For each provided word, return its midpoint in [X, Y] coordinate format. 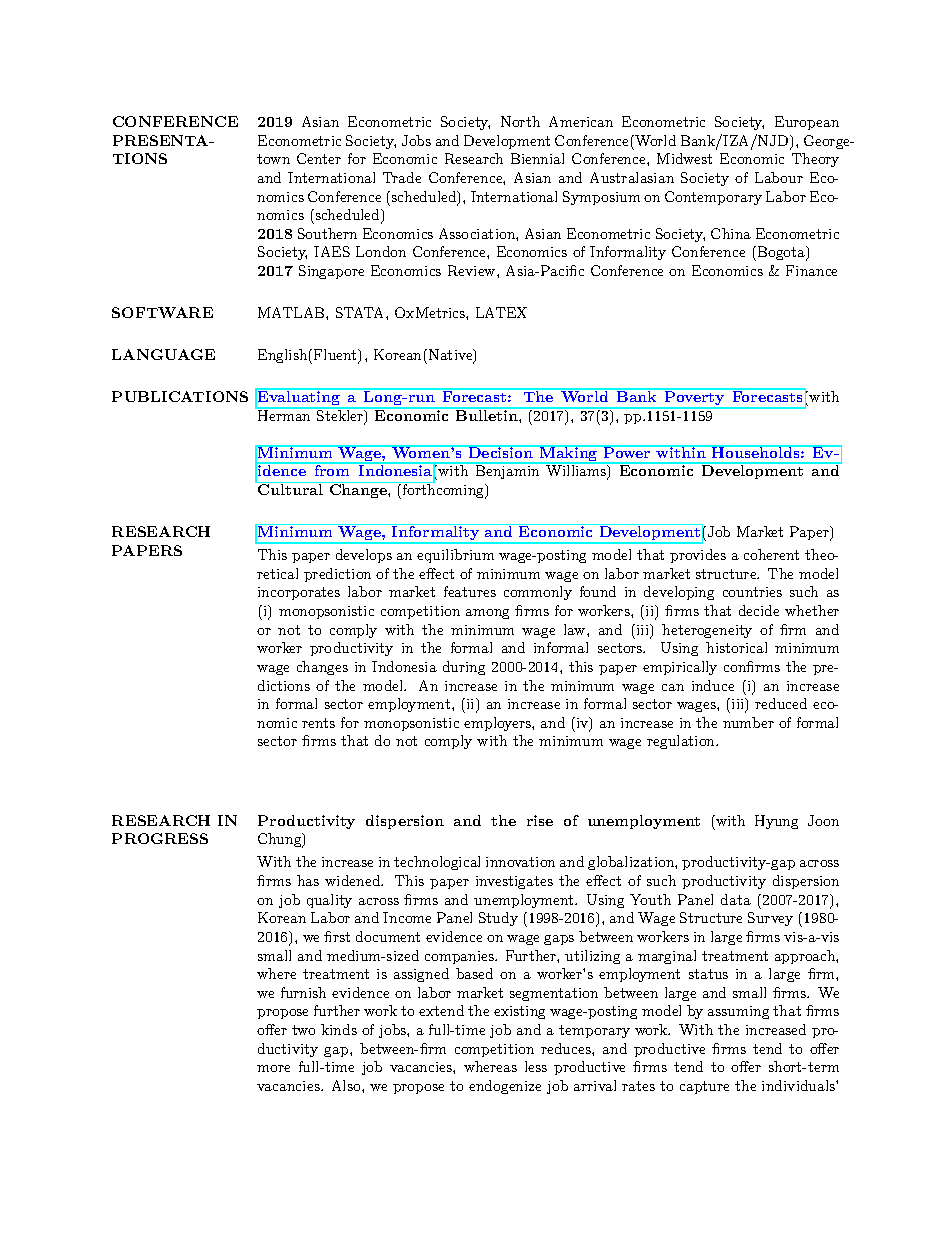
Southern [327, 233]
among [487, 614]
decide [759, 610]
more [273, 1068]
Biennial [537, 158]
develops [364, 556]
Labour [779, 177]
